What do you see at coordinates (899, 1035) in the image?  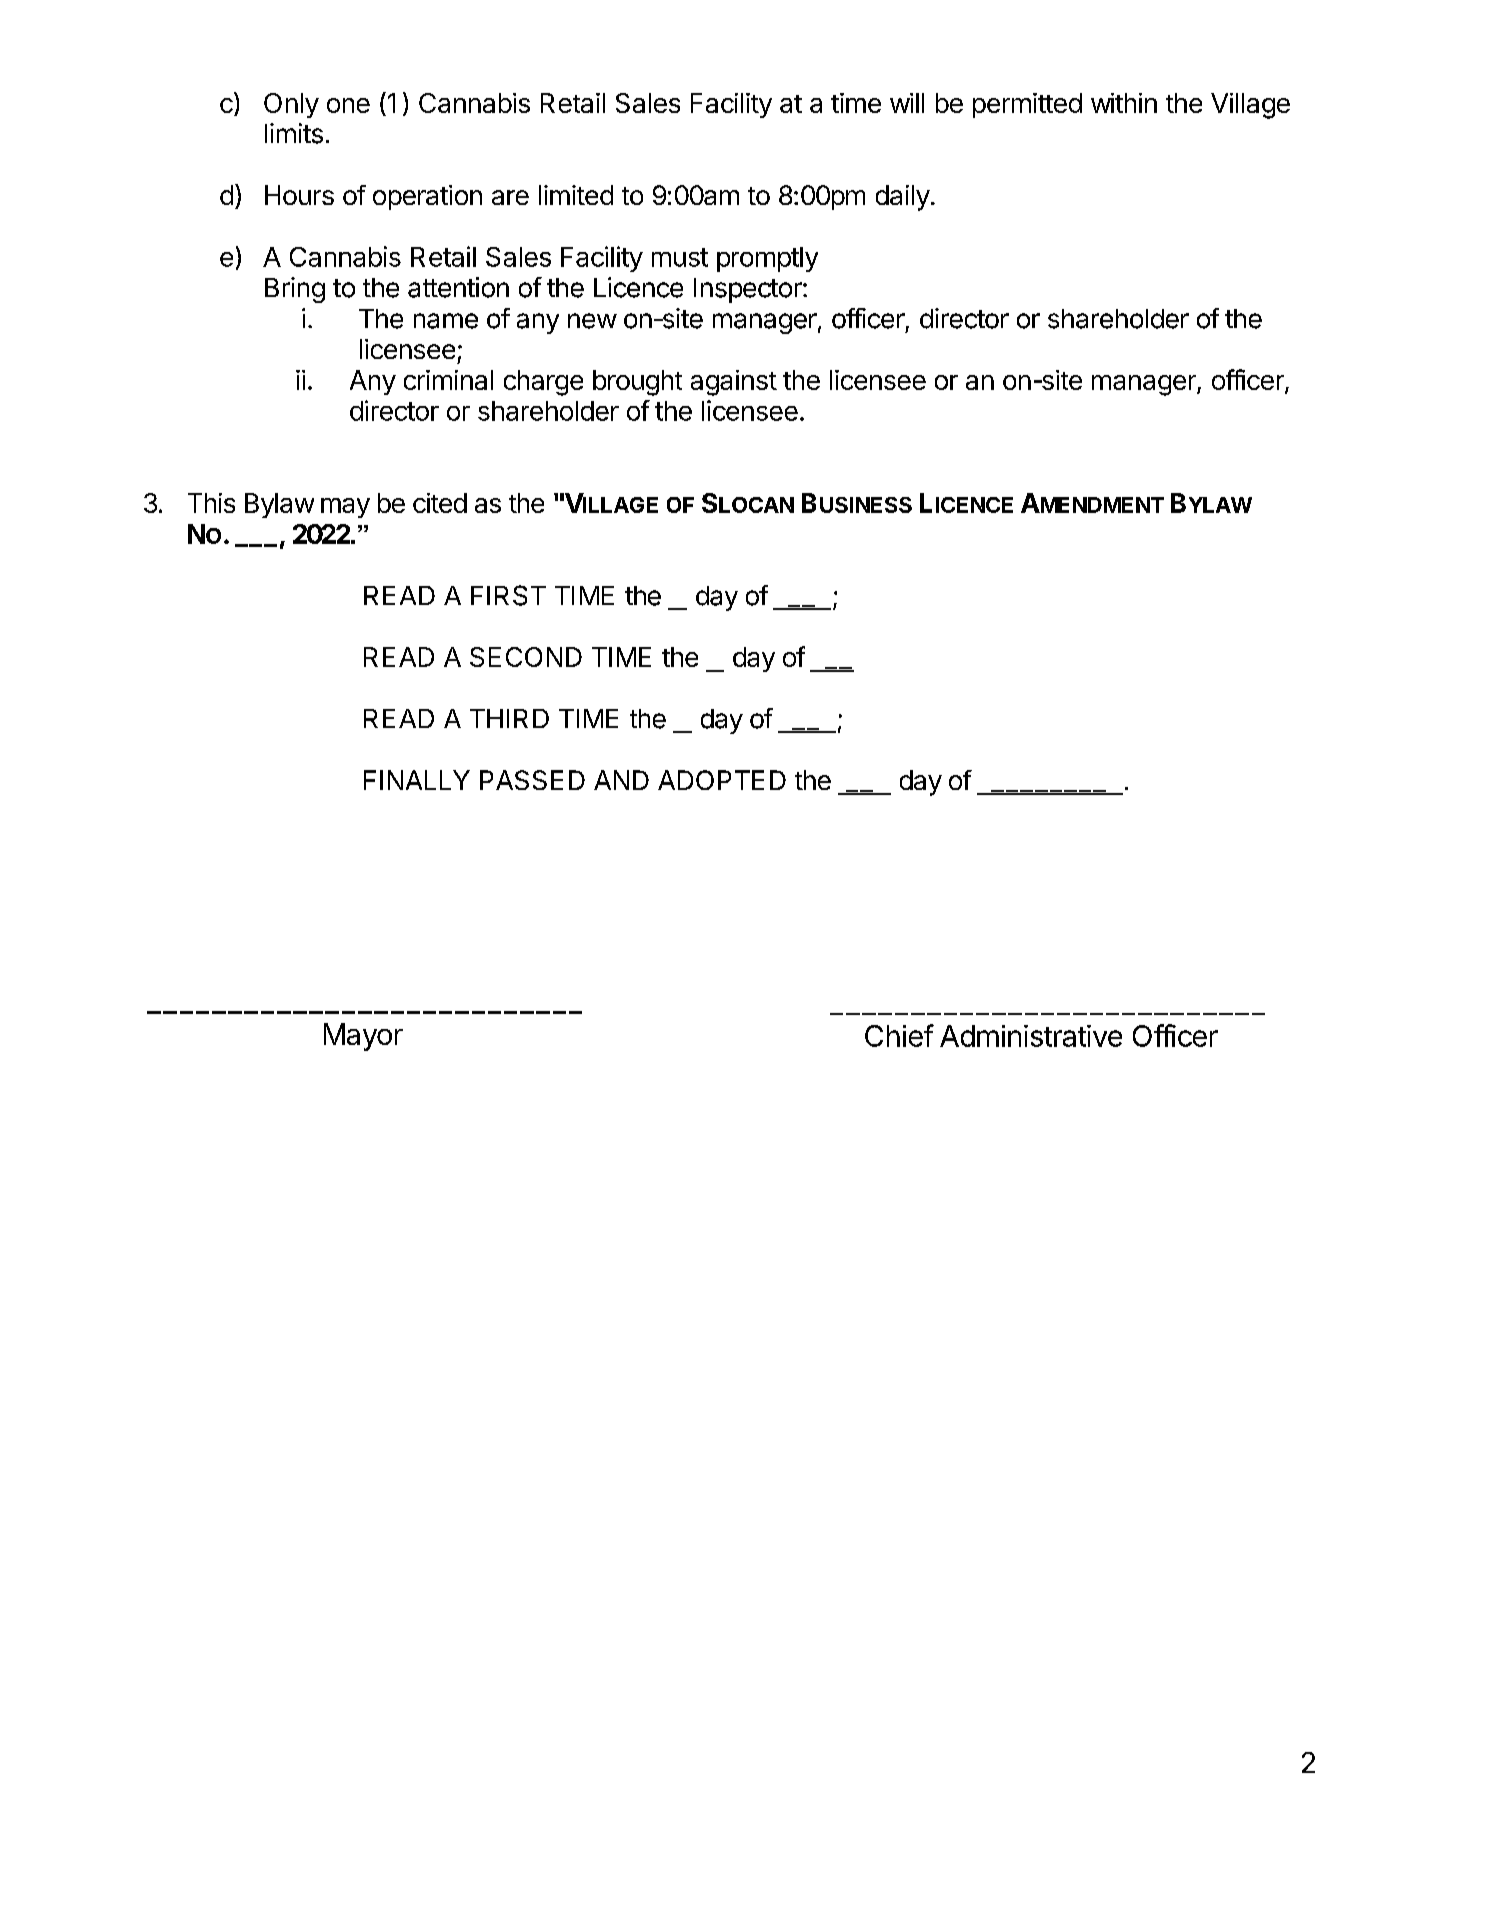 I see `Chief` at bounding box center [899, 1035].
